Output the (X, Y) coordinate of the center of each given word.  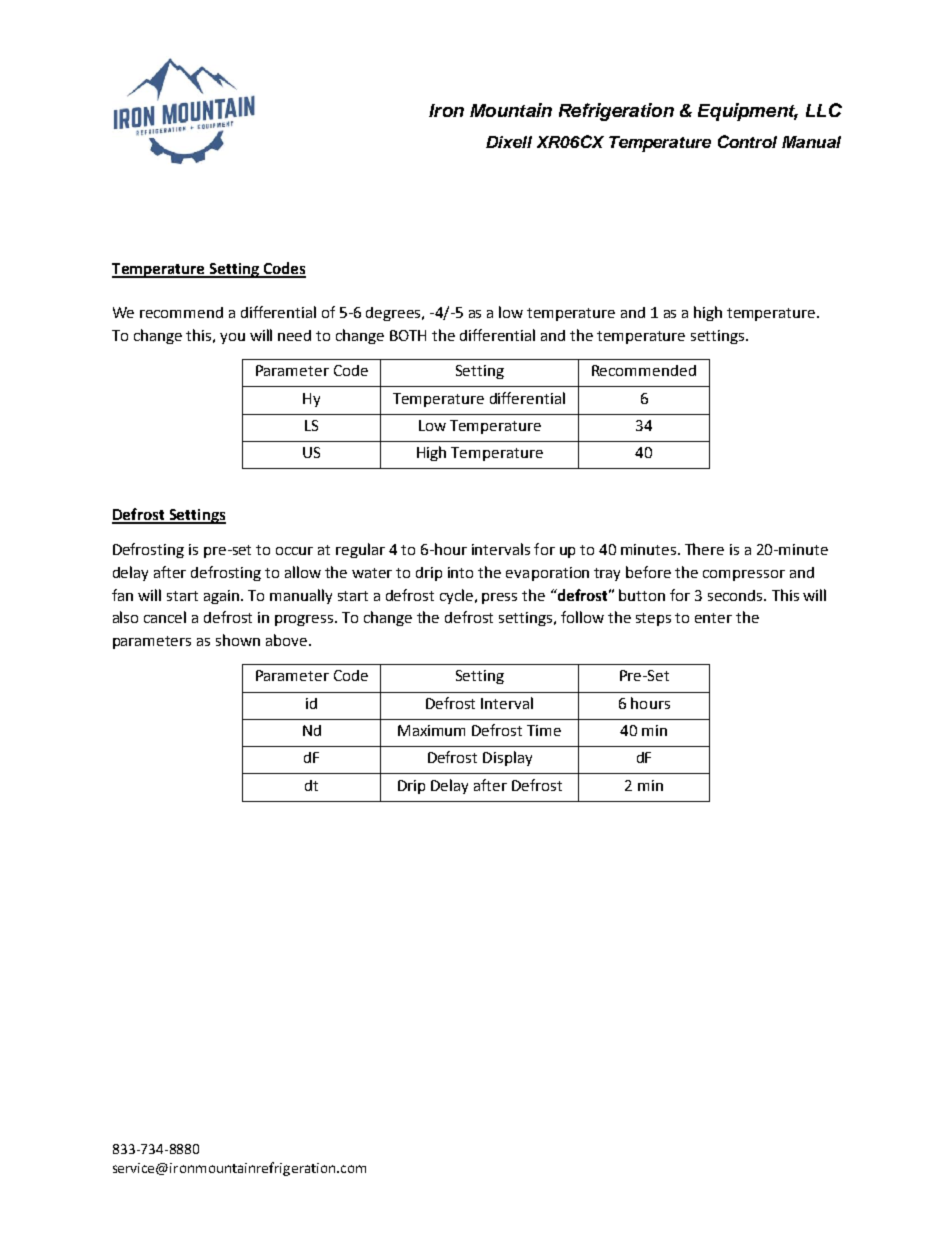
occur (294, 551)
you (232, 338)
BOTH (408, 335)
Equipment (748, 112)
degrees (394, 314)
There (704, 549)
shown (238, 640)
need (294, 335)
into (460, 572)
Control (747, 141)
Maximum (431, 730)
